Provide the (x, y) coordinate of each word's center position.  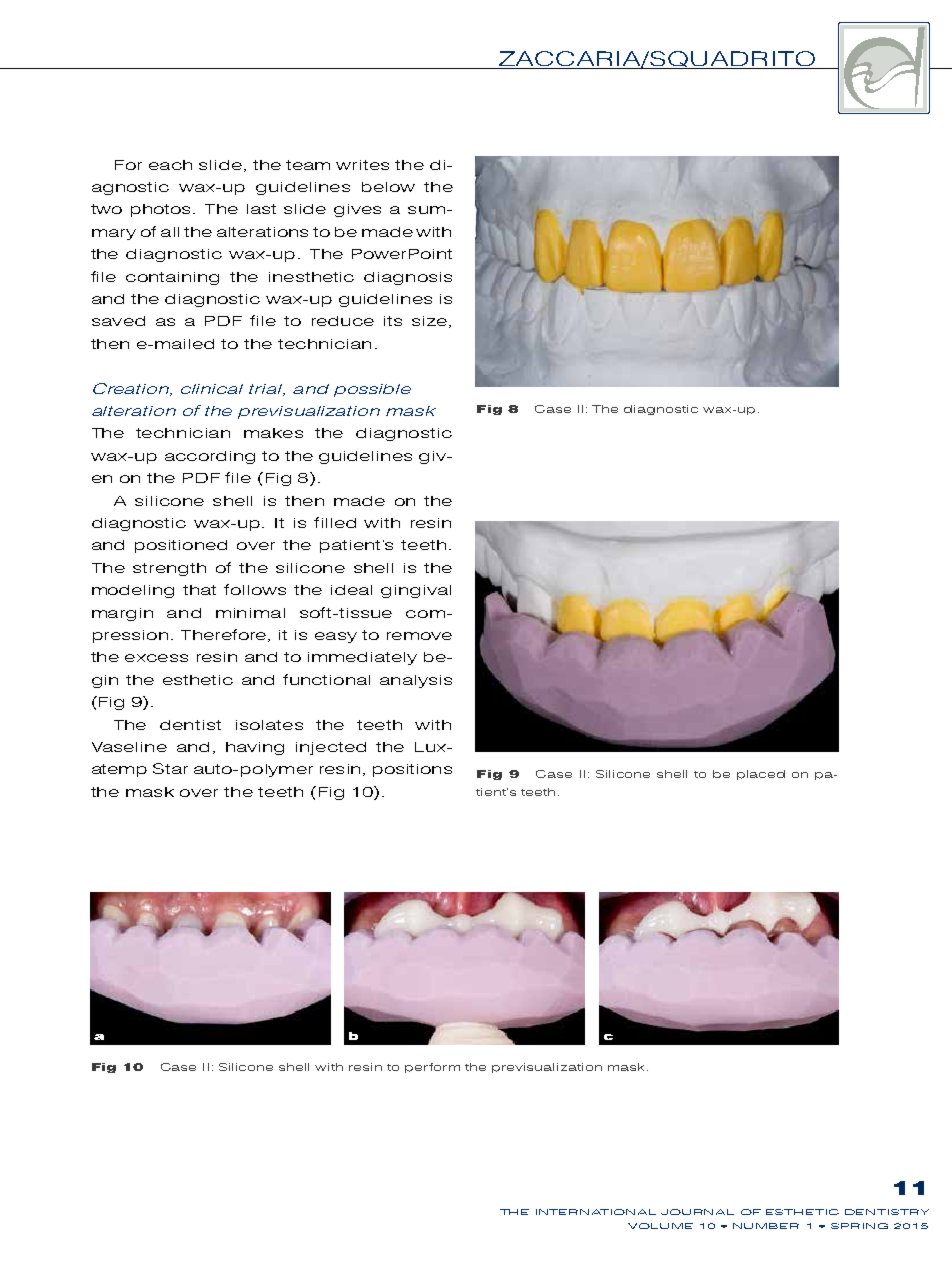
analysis (416, 681)
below (388, 187)
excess (156, 658)
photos (162, 210)
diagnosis (408, 278)
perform (432, 1068)
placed (761, 775)
